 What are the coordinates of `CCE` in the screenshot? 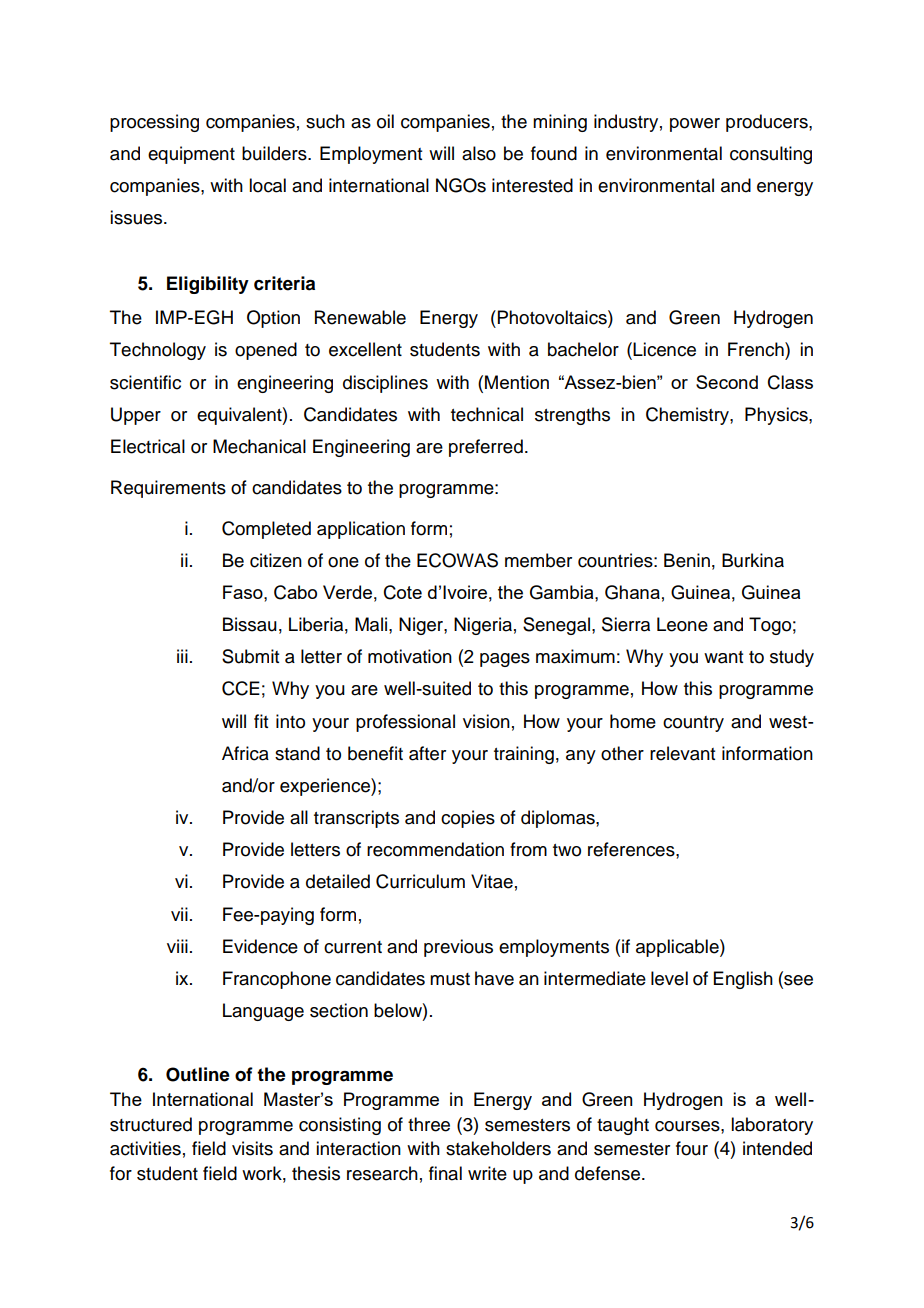 It's located at (241, 688).
